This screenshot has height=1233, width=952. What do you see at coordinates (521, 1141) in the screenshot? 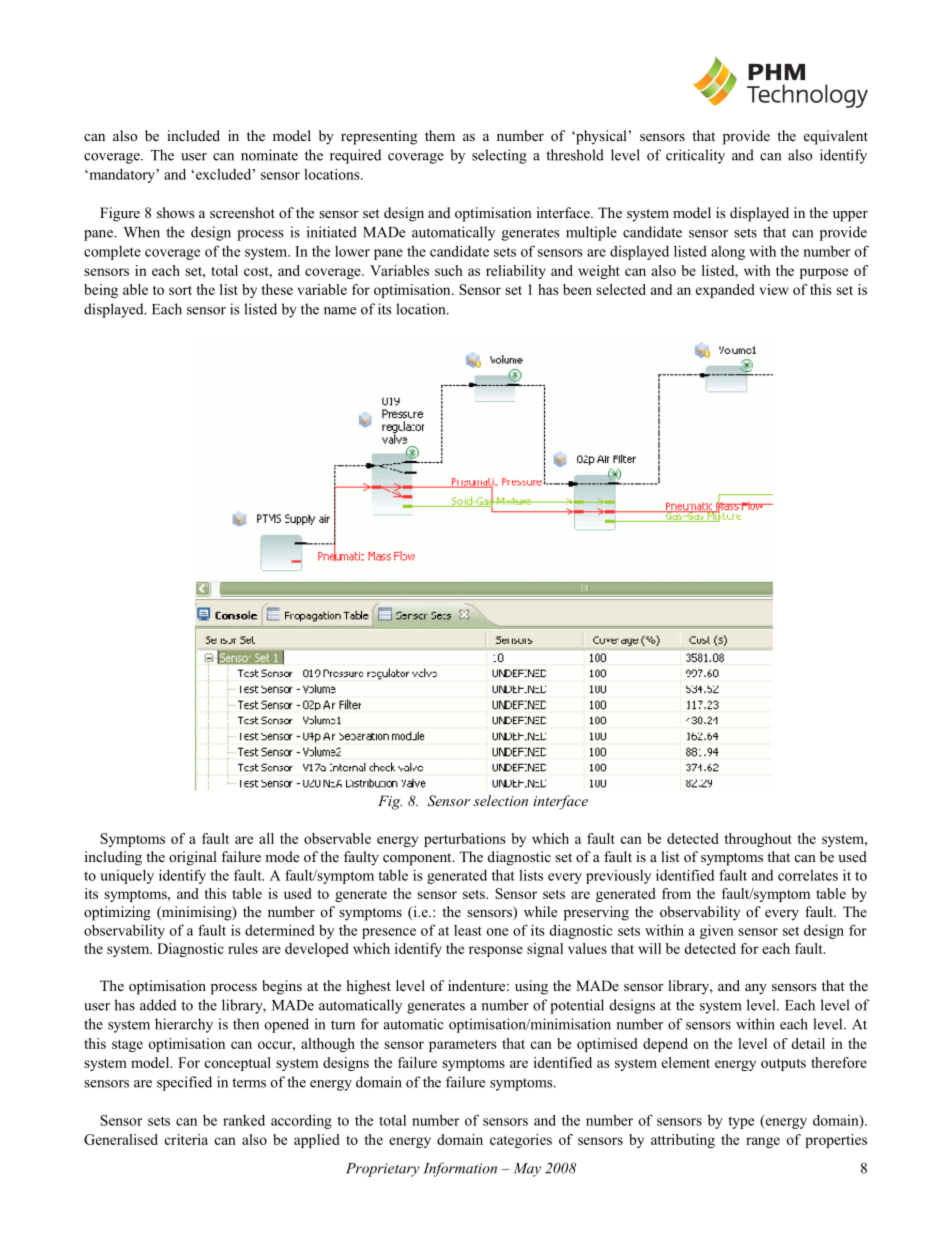
I see `categories` at bounding box center [521, 1141].
